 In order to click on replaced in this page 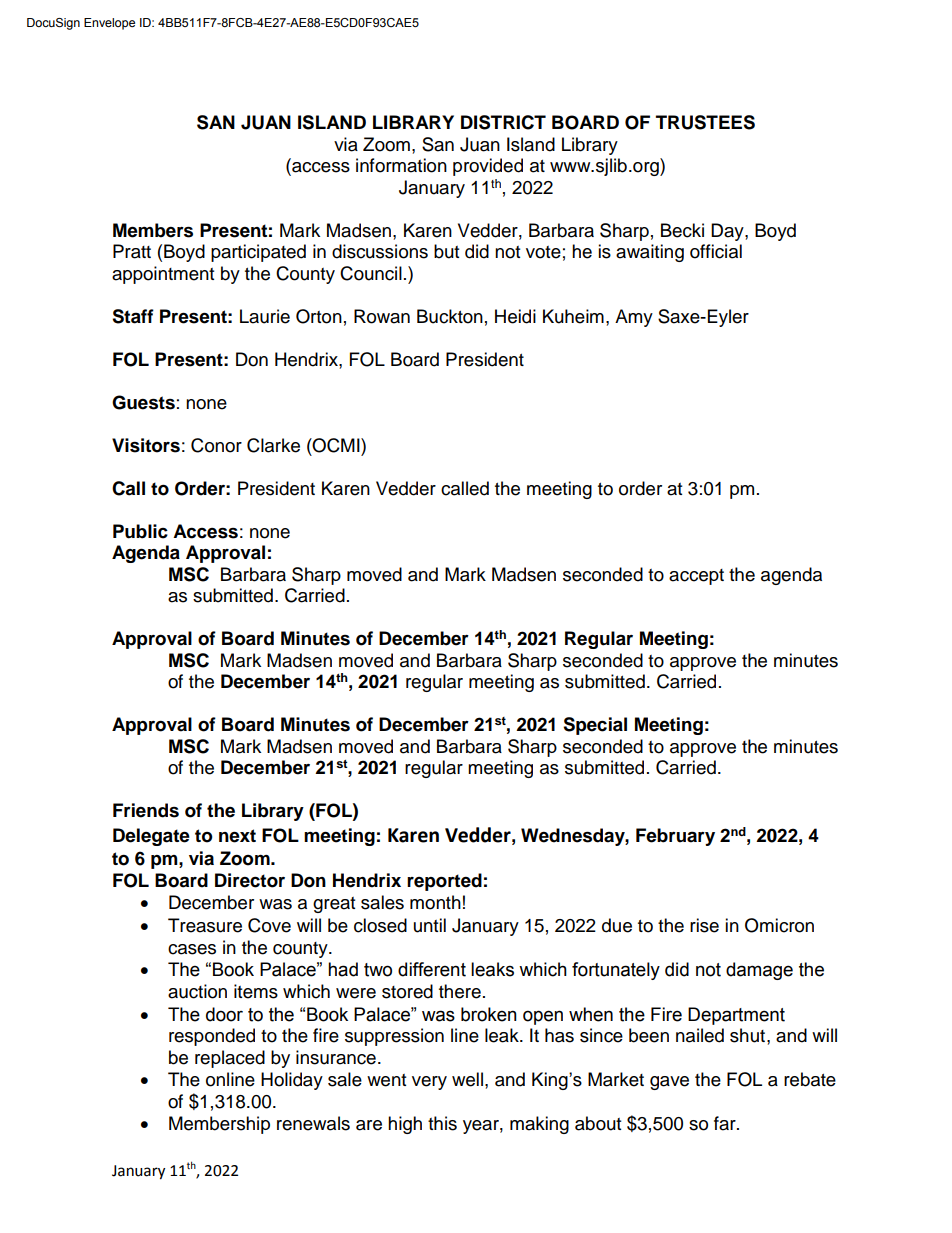, I will do `click(230, 1059)`.
